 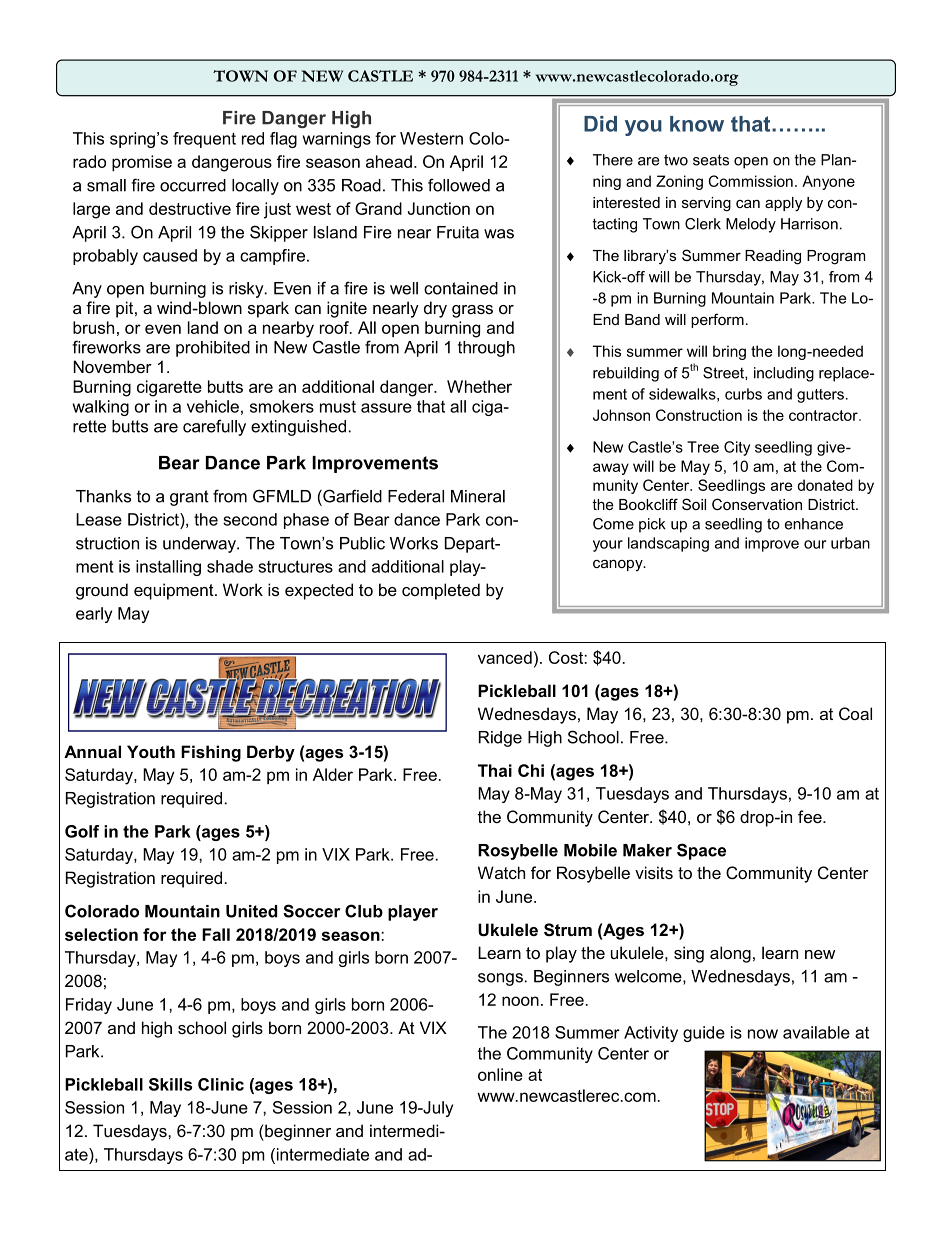 What do you see at coordinates (750, 181) in the page?
I see `Commission` at bounding box center [750, 181].
